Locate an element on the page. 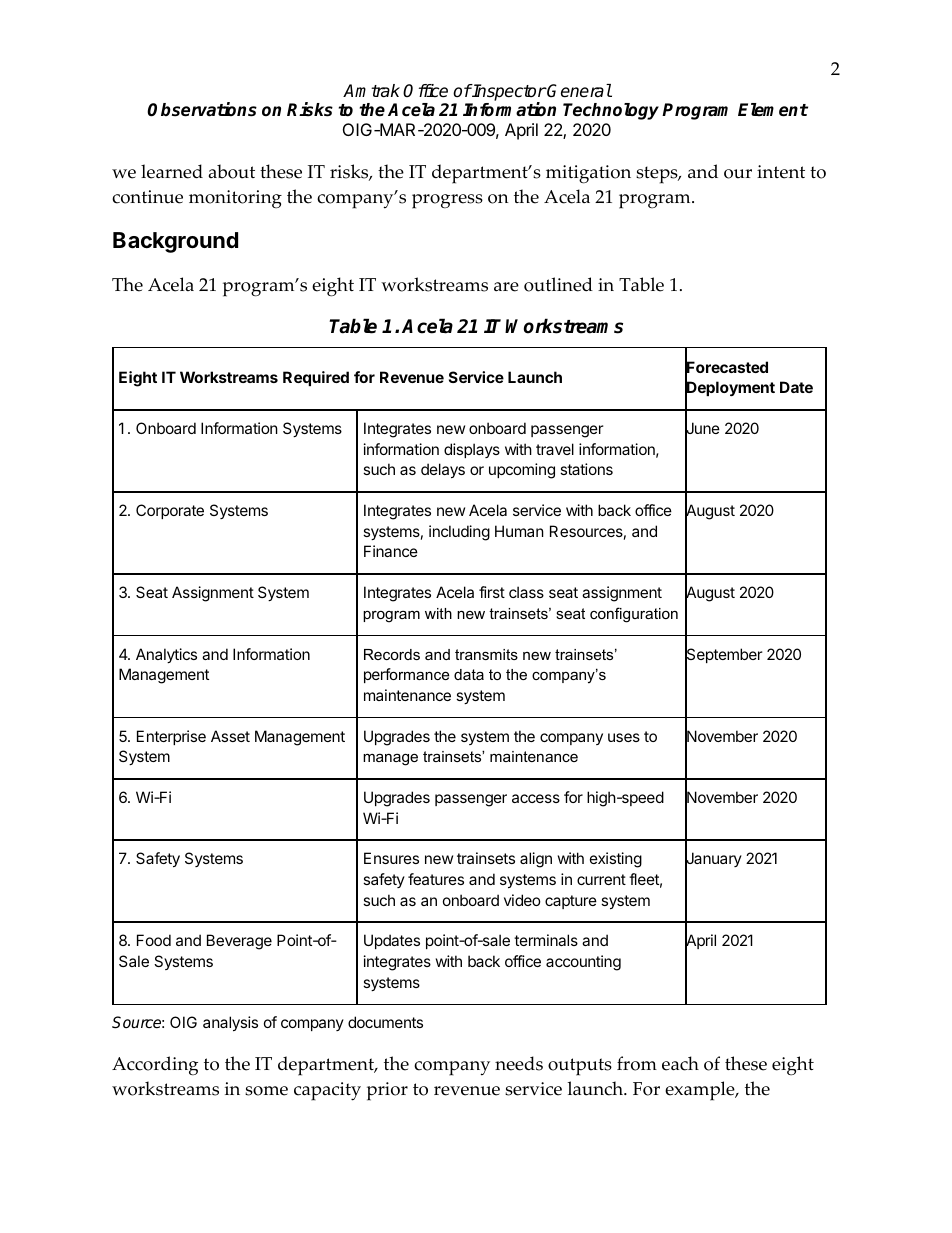  configuration is located at coordinates (634, 615).
